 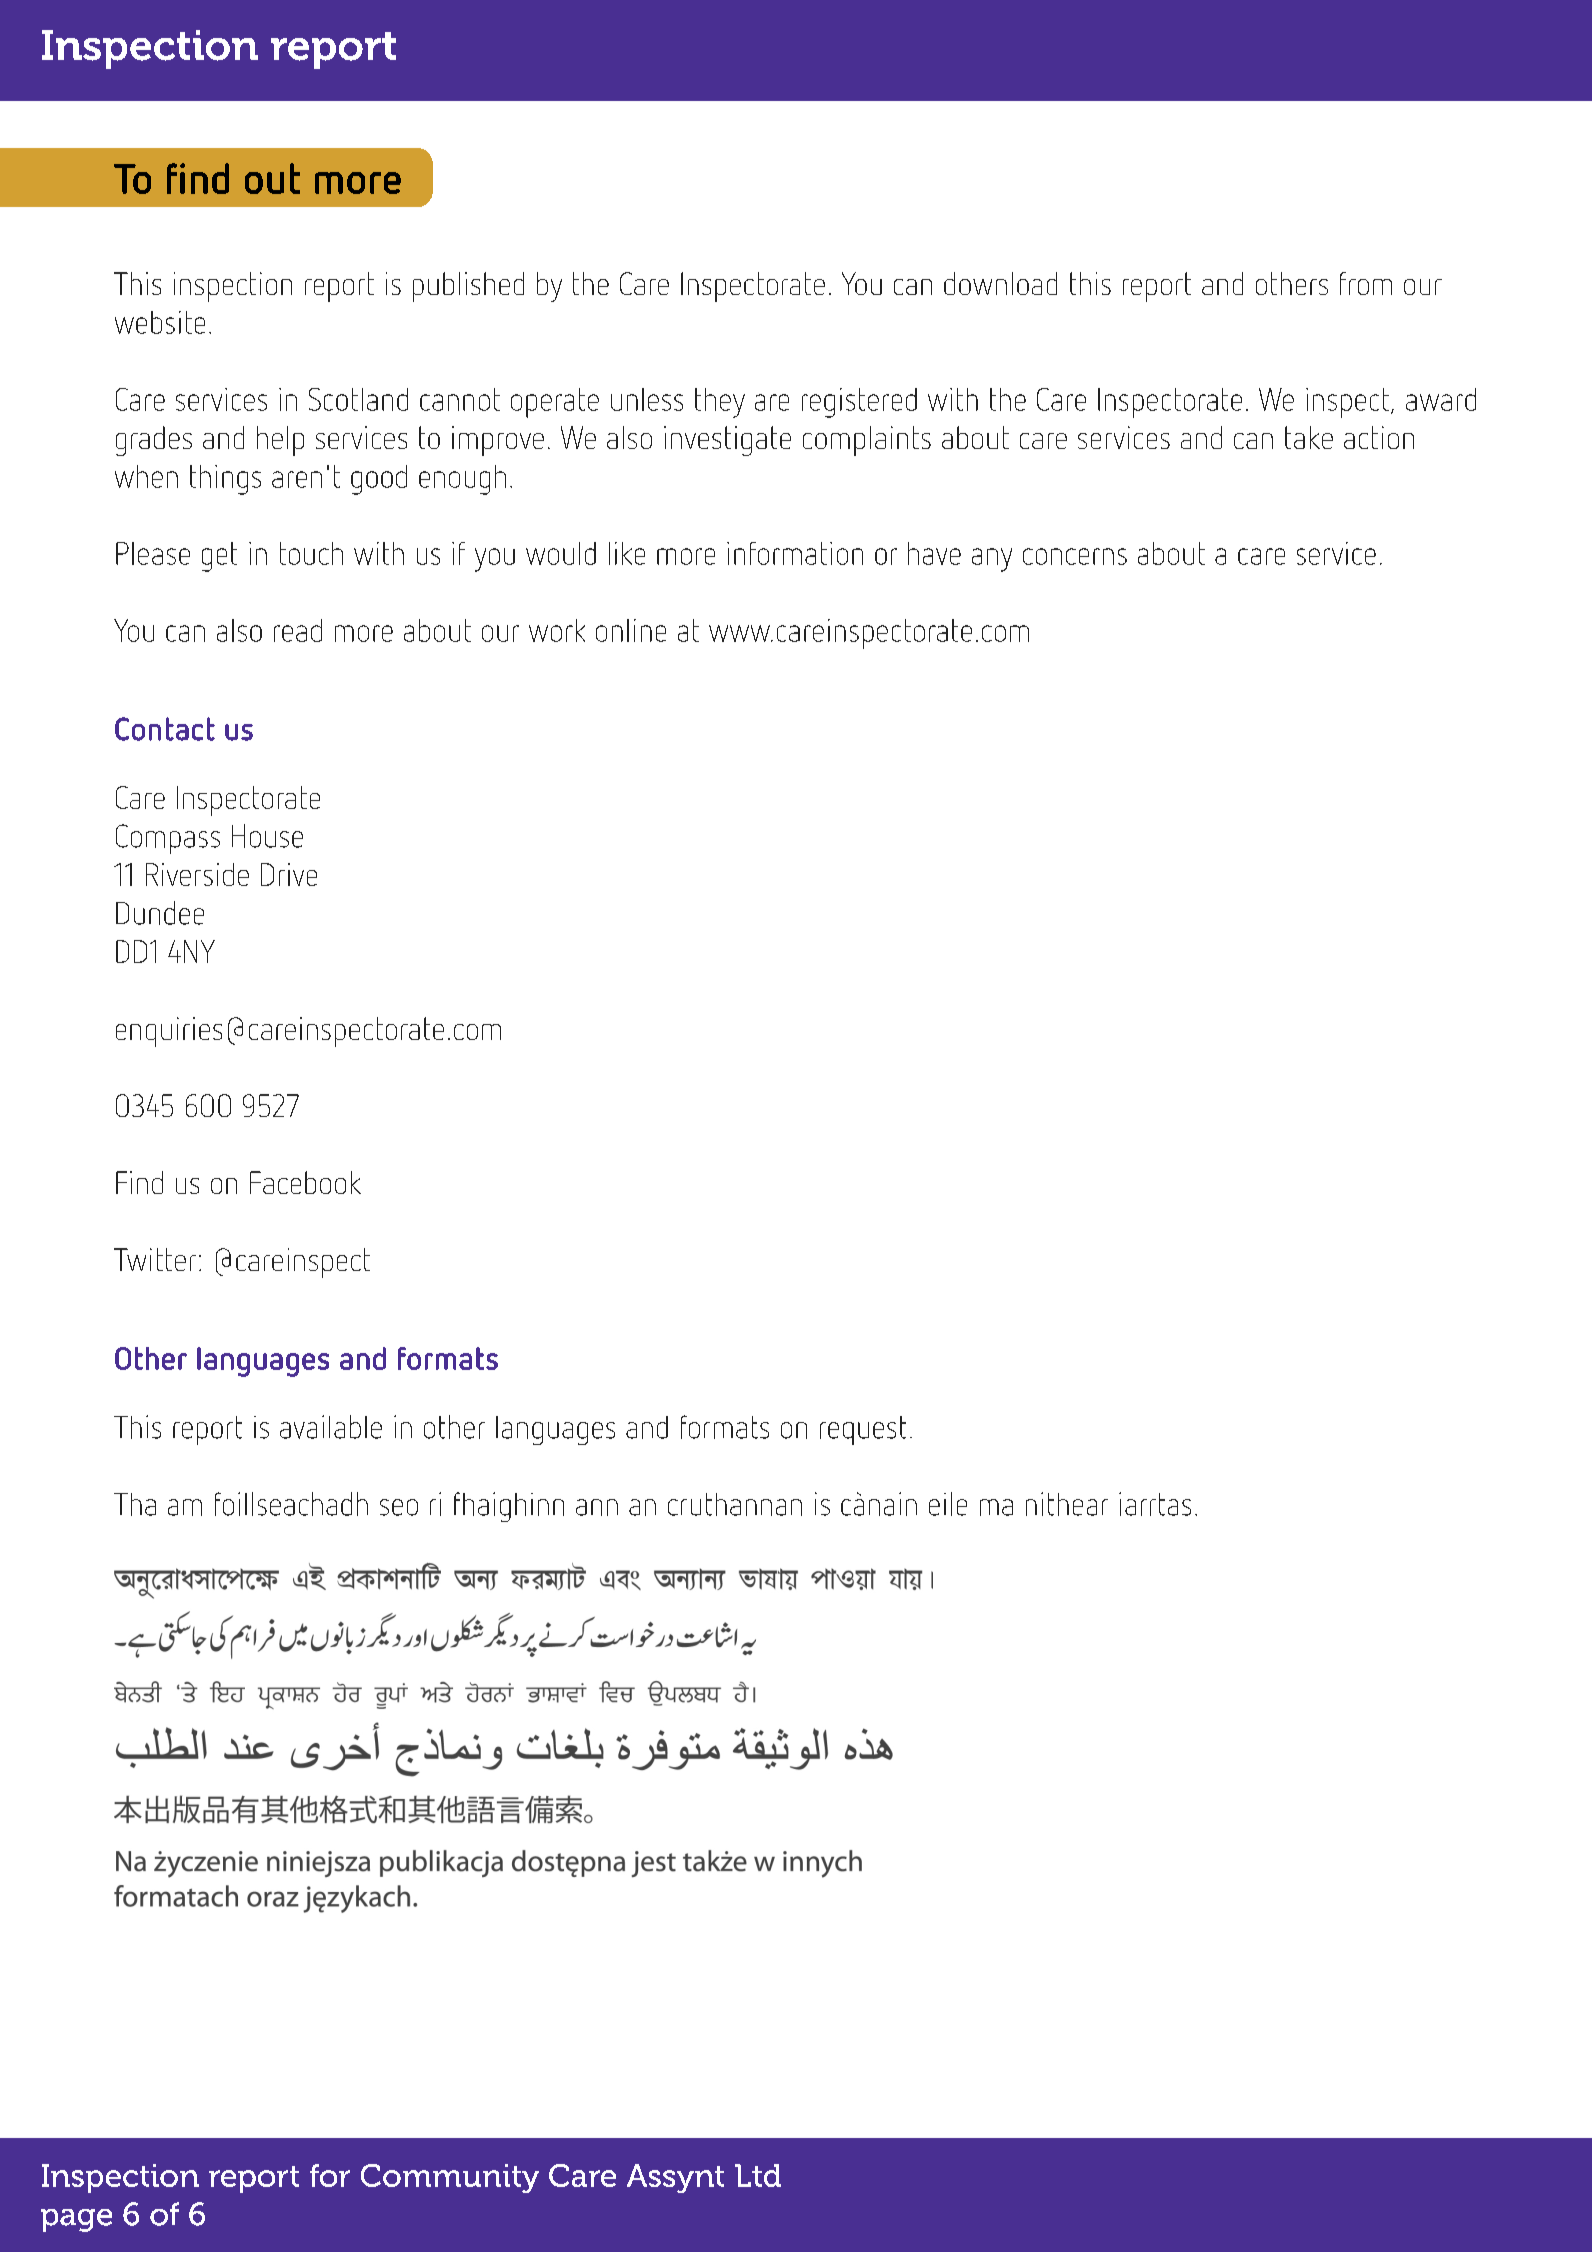 What do you see at coordinates (155, 1259) in the document?
I see `Twitter` at bounding box center [155, 1259].
